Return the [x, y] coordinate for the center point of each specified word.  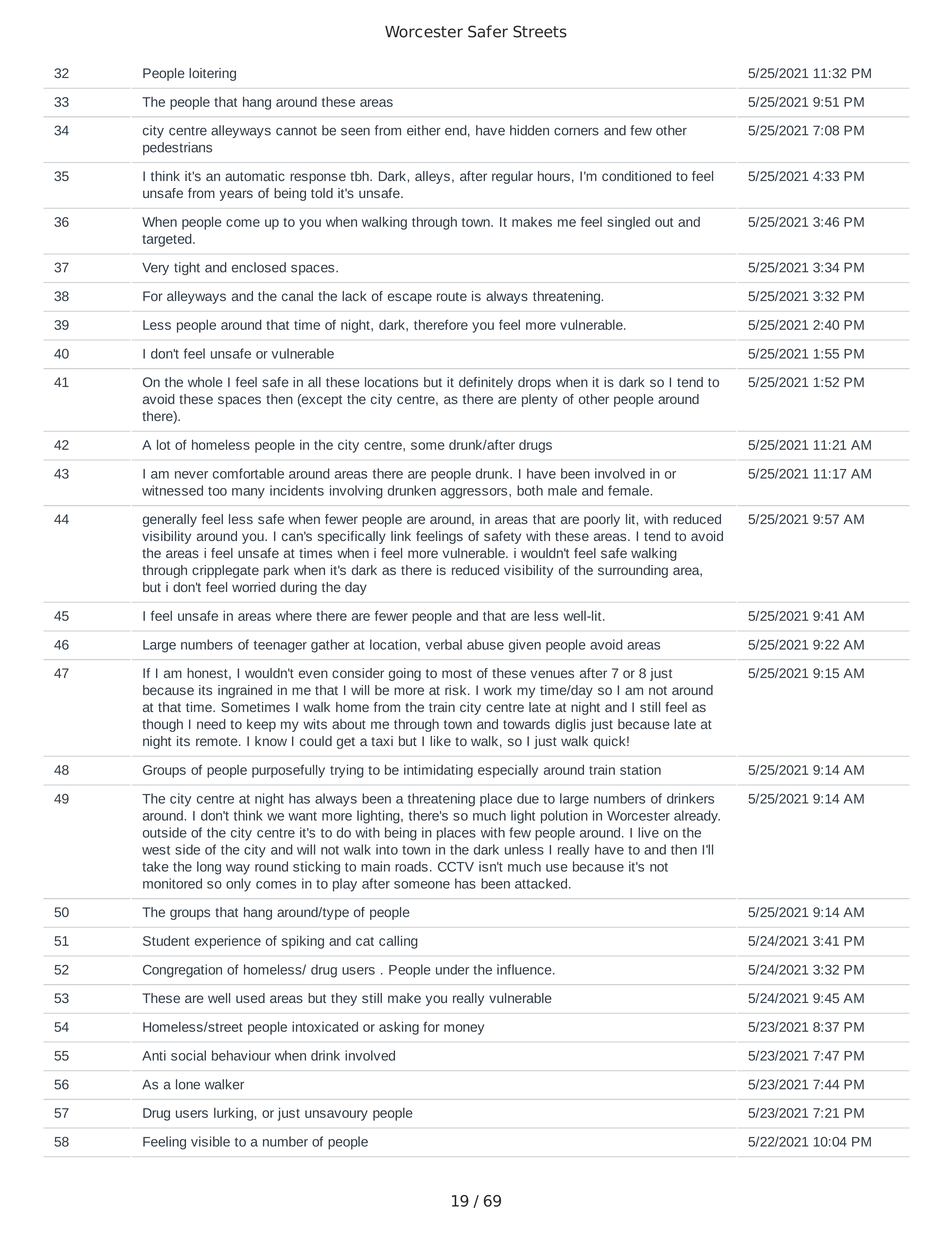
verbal [443, 644]
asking [399, 1028]
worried [254, 587]
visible [210, 1141]
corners [576, 131]
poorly [602, 520]
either [424, 130]
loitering [212, 74]
